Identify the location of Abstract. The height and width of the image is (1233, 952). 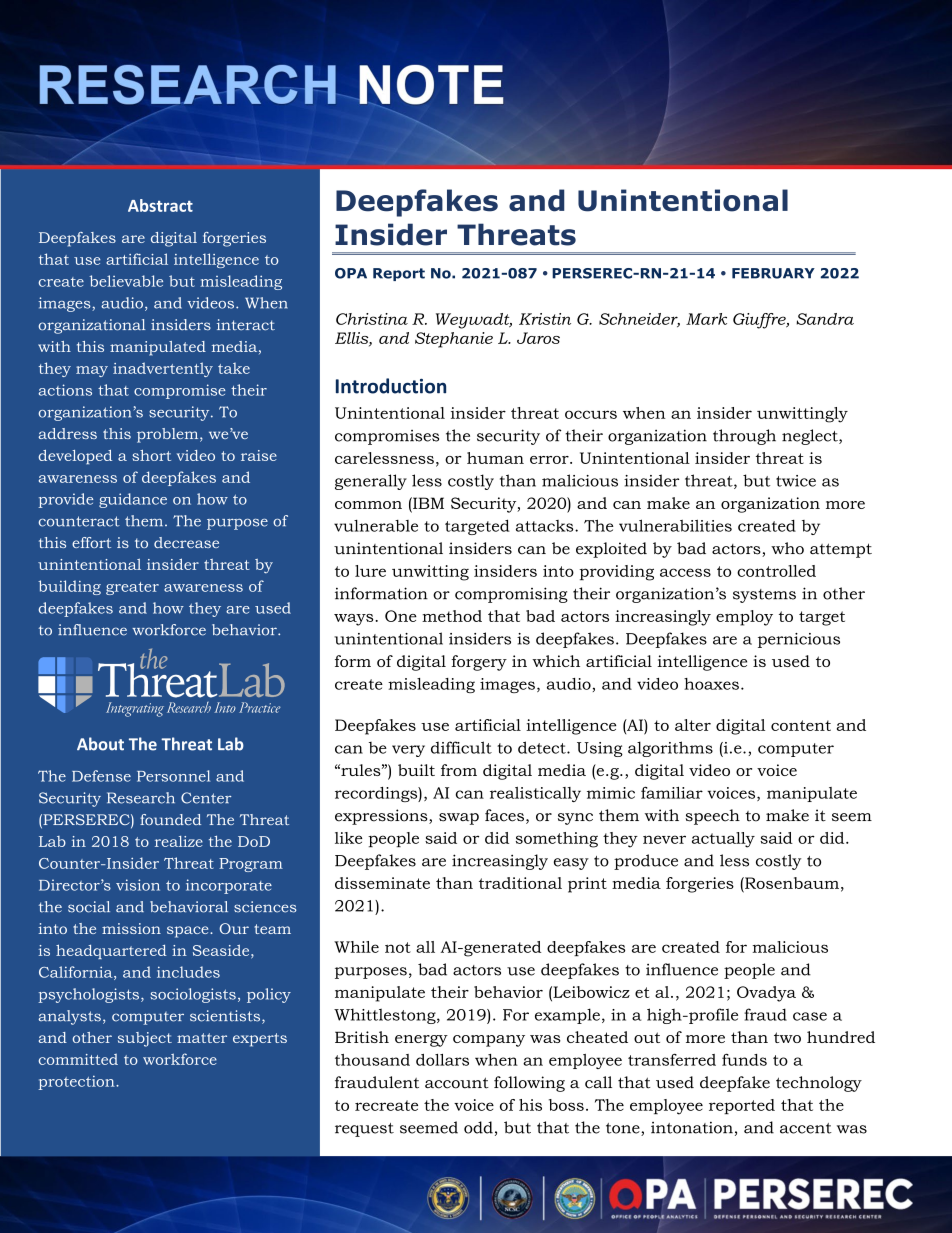
(160, 205).
